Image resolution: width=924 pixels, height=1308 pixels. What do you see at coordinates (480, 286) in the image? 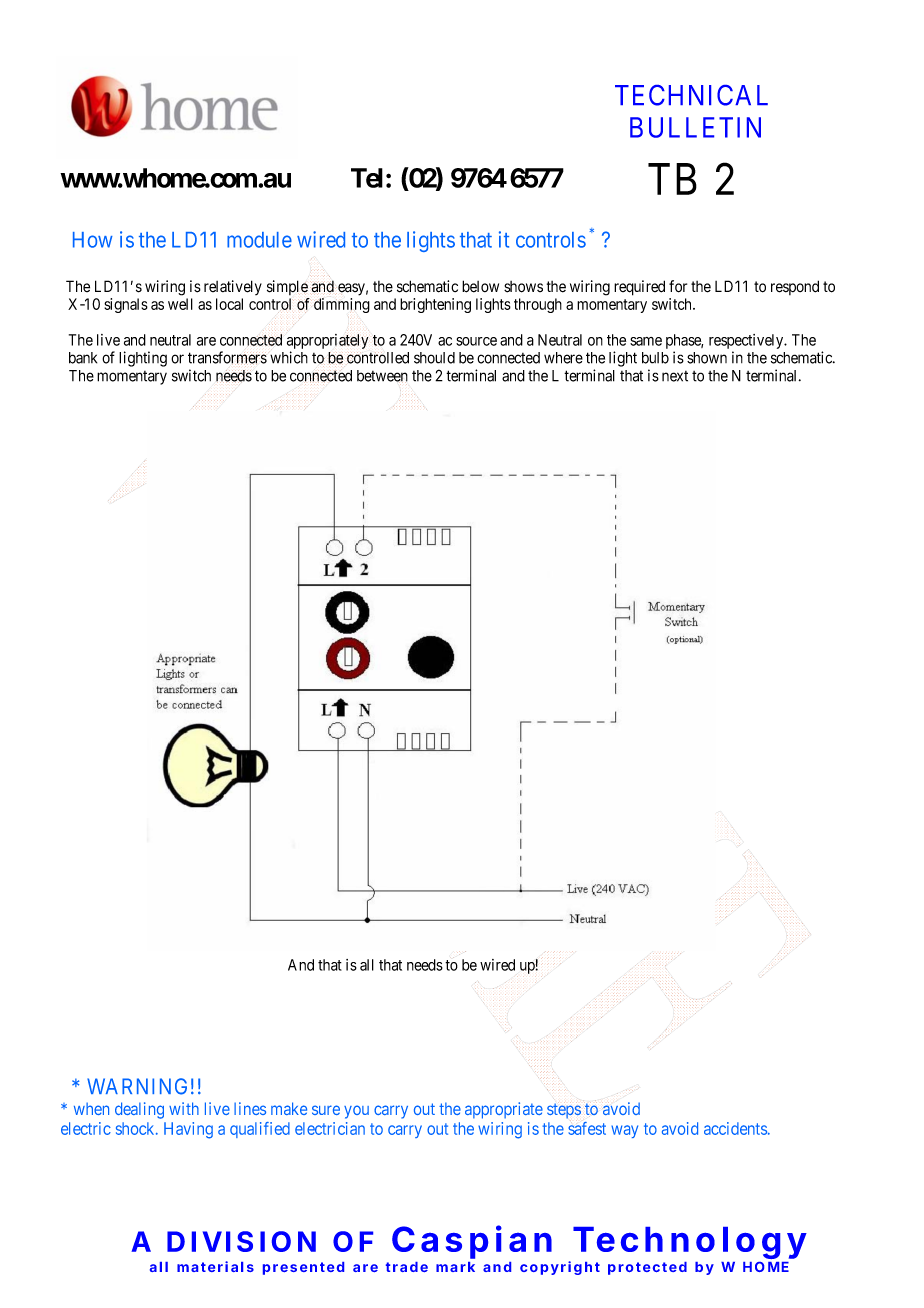
I see `below` at bounding box center [480, 286].
